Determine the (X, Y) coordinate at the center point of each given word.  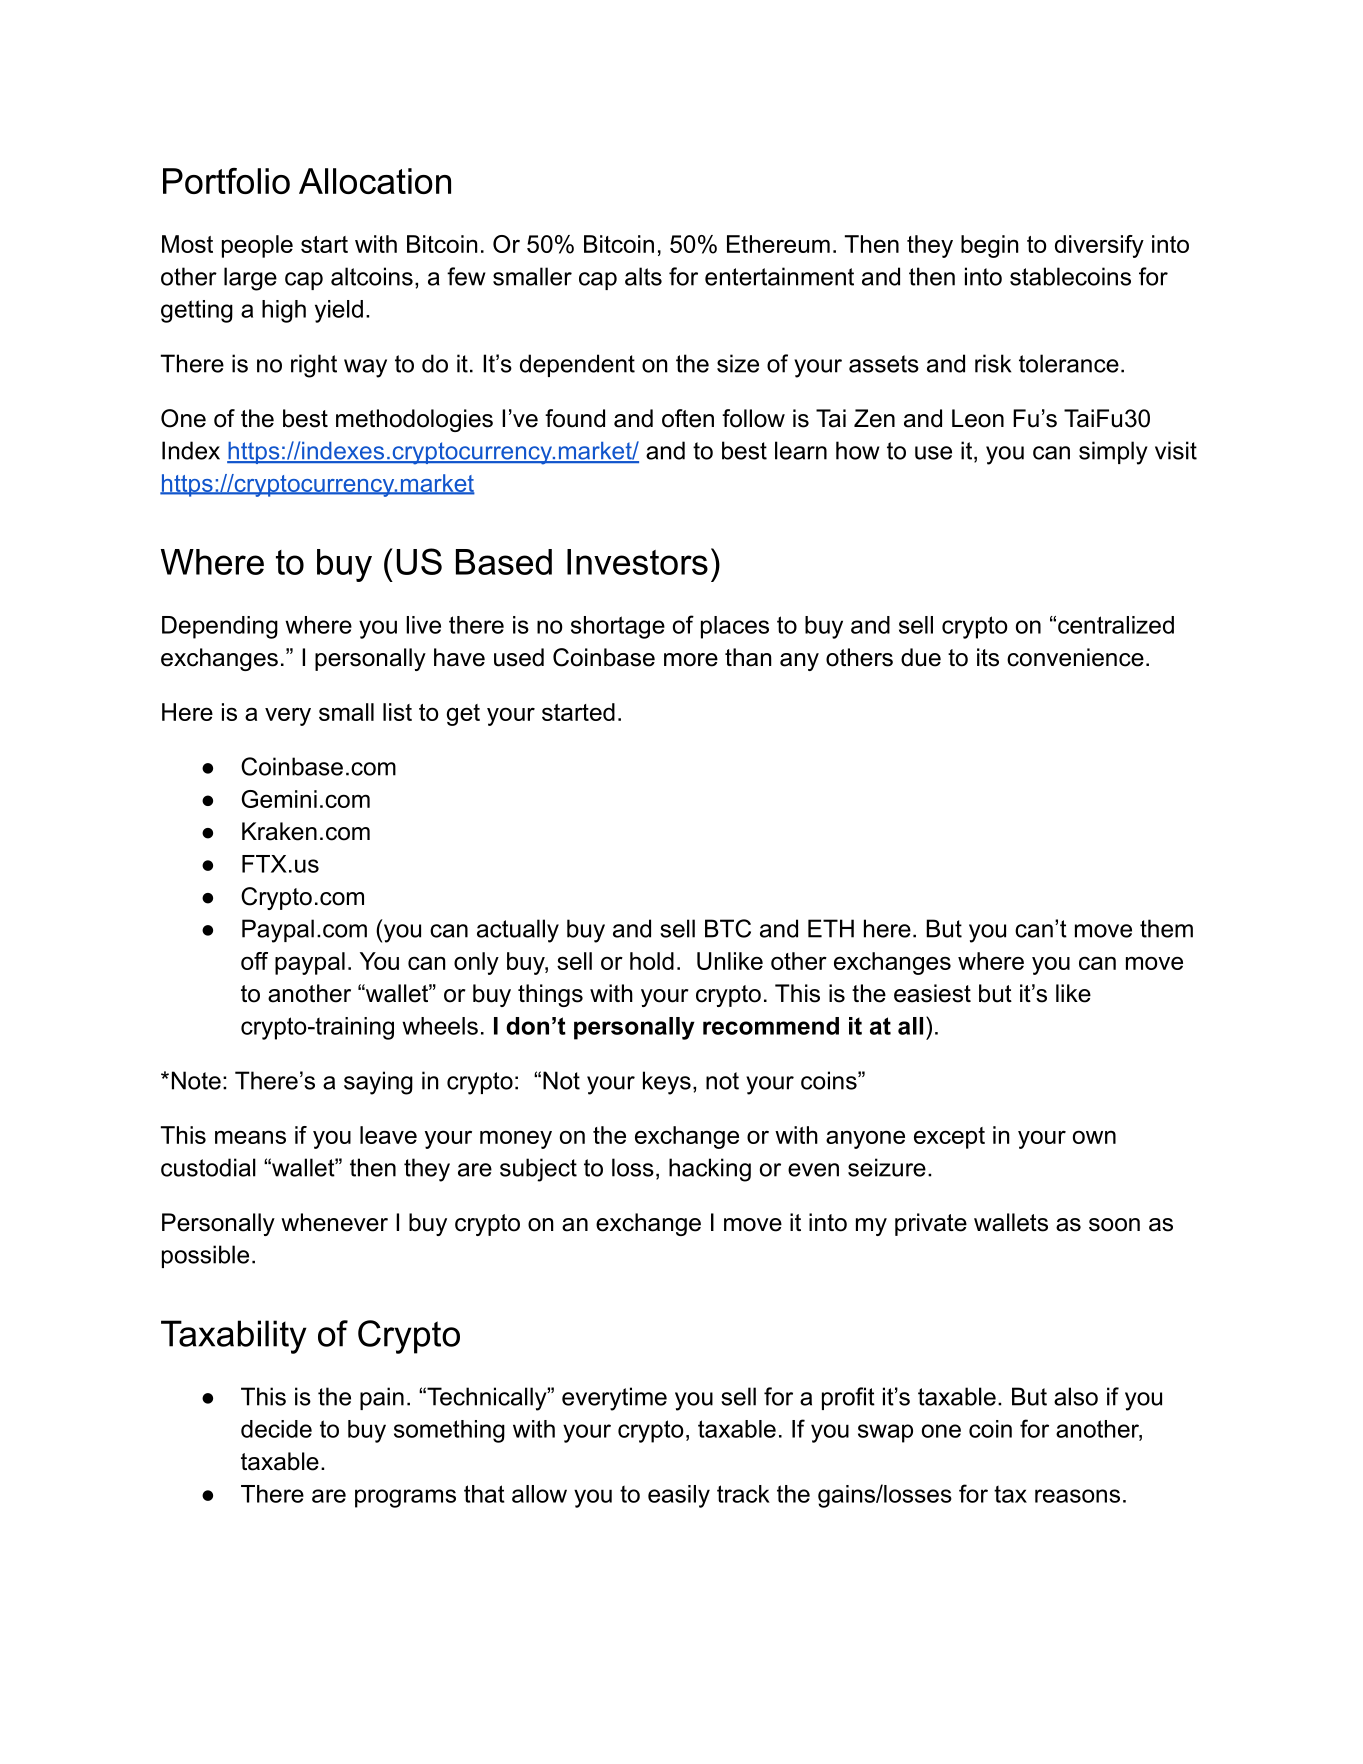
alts (643, 276)
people (257, 246)
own (1094, 1137)
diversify (1099, 246)
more (691, 660)
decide (276, 1429)
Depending (220, 627)
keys (667, 1083)
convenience (1075, 657)
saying (378, 1083)
